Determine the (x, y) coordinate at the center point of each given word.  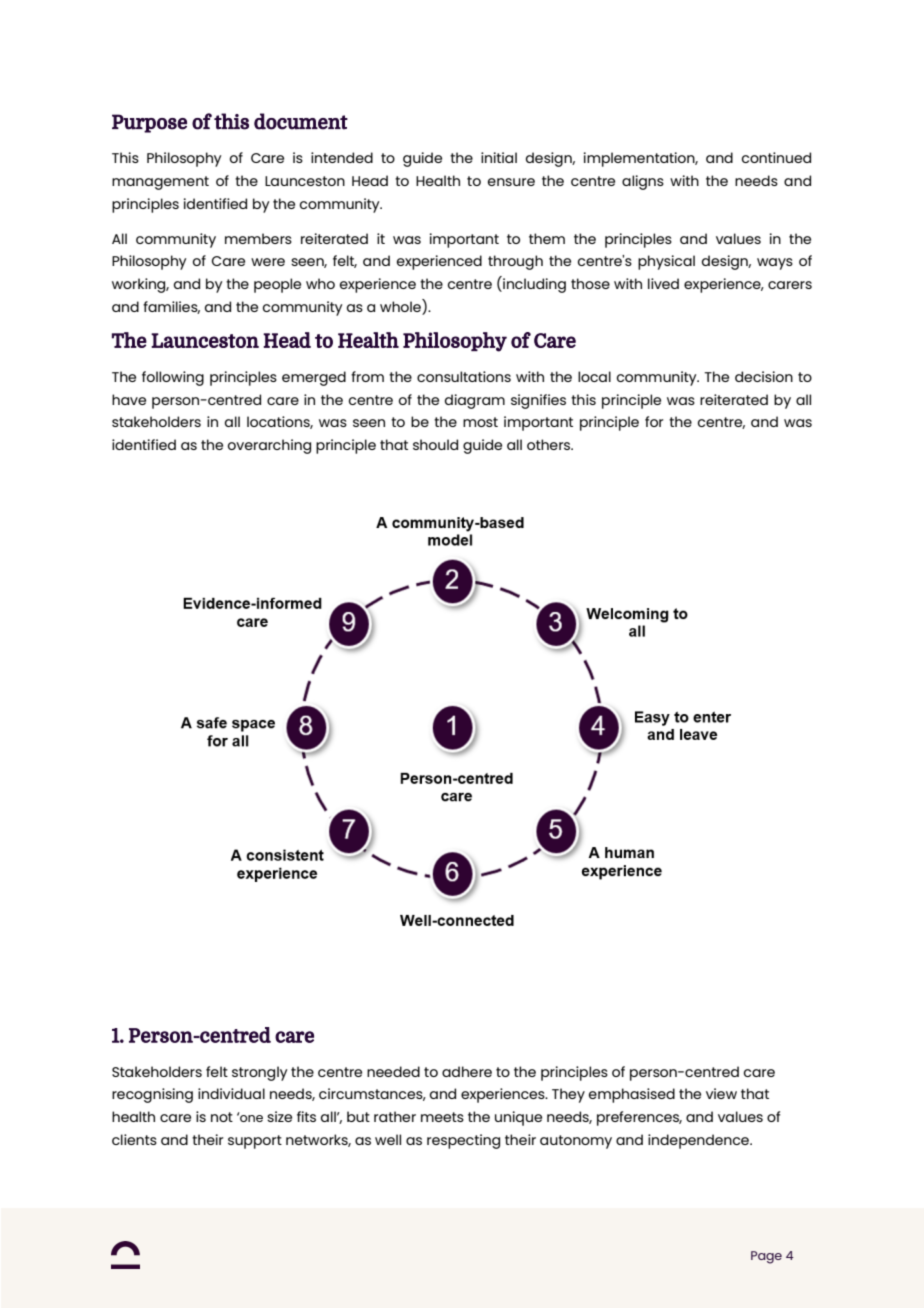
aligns (643, 182)
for (654, 421)
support (255, 1142)
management (160, 183)
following (173, 378)
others (550, 444)
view (721, 1093)
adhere (467, 1071)
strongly (260, 1073)
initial (499, 157)
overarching (269, 446)
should (435, 444)
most (480, 422)
